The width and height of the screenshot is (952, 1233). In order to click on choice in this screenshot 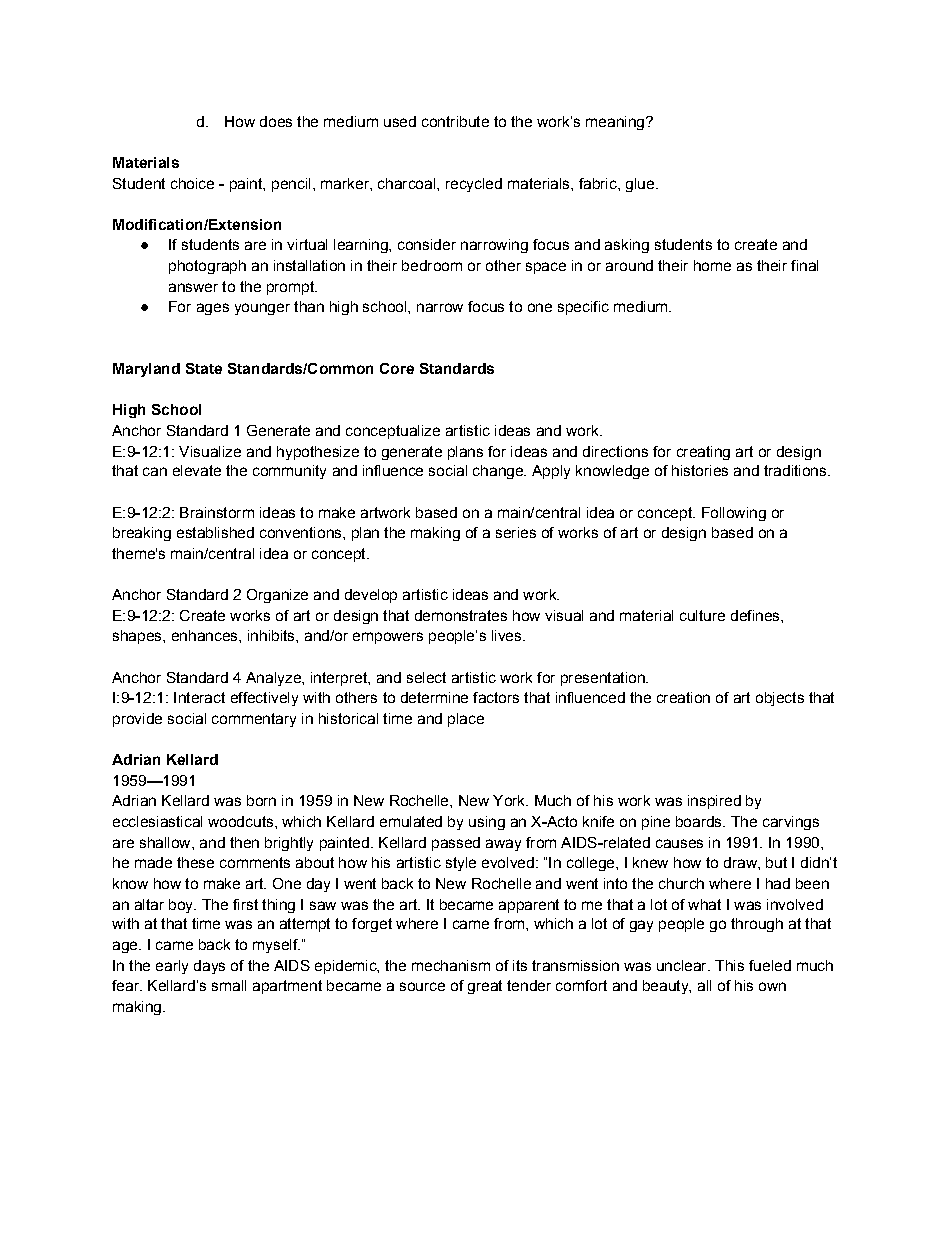, I will do `click(192, 183)`.
